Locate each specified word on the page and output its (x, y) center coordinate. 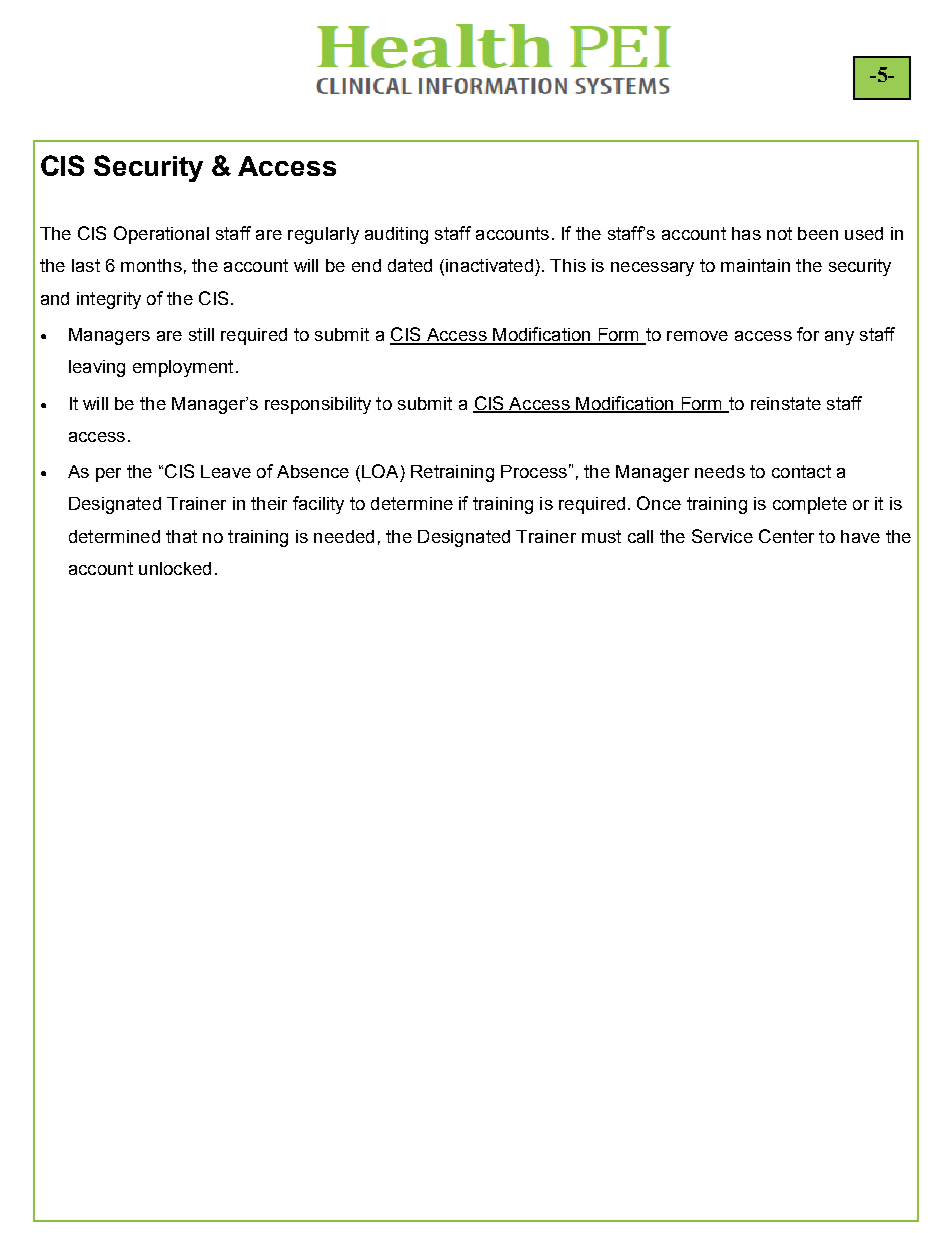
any (839, 338)
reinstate (786, 403)
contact (801, 471)
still (201, 334)
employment (183, 368)
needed (344, 536)
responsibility (318, 405)
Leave (226, 471)
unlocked (175, 568)
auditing (396, 235)
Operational (161, 235)
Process (534, 471)
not (779, 233)
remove (697, 336)
